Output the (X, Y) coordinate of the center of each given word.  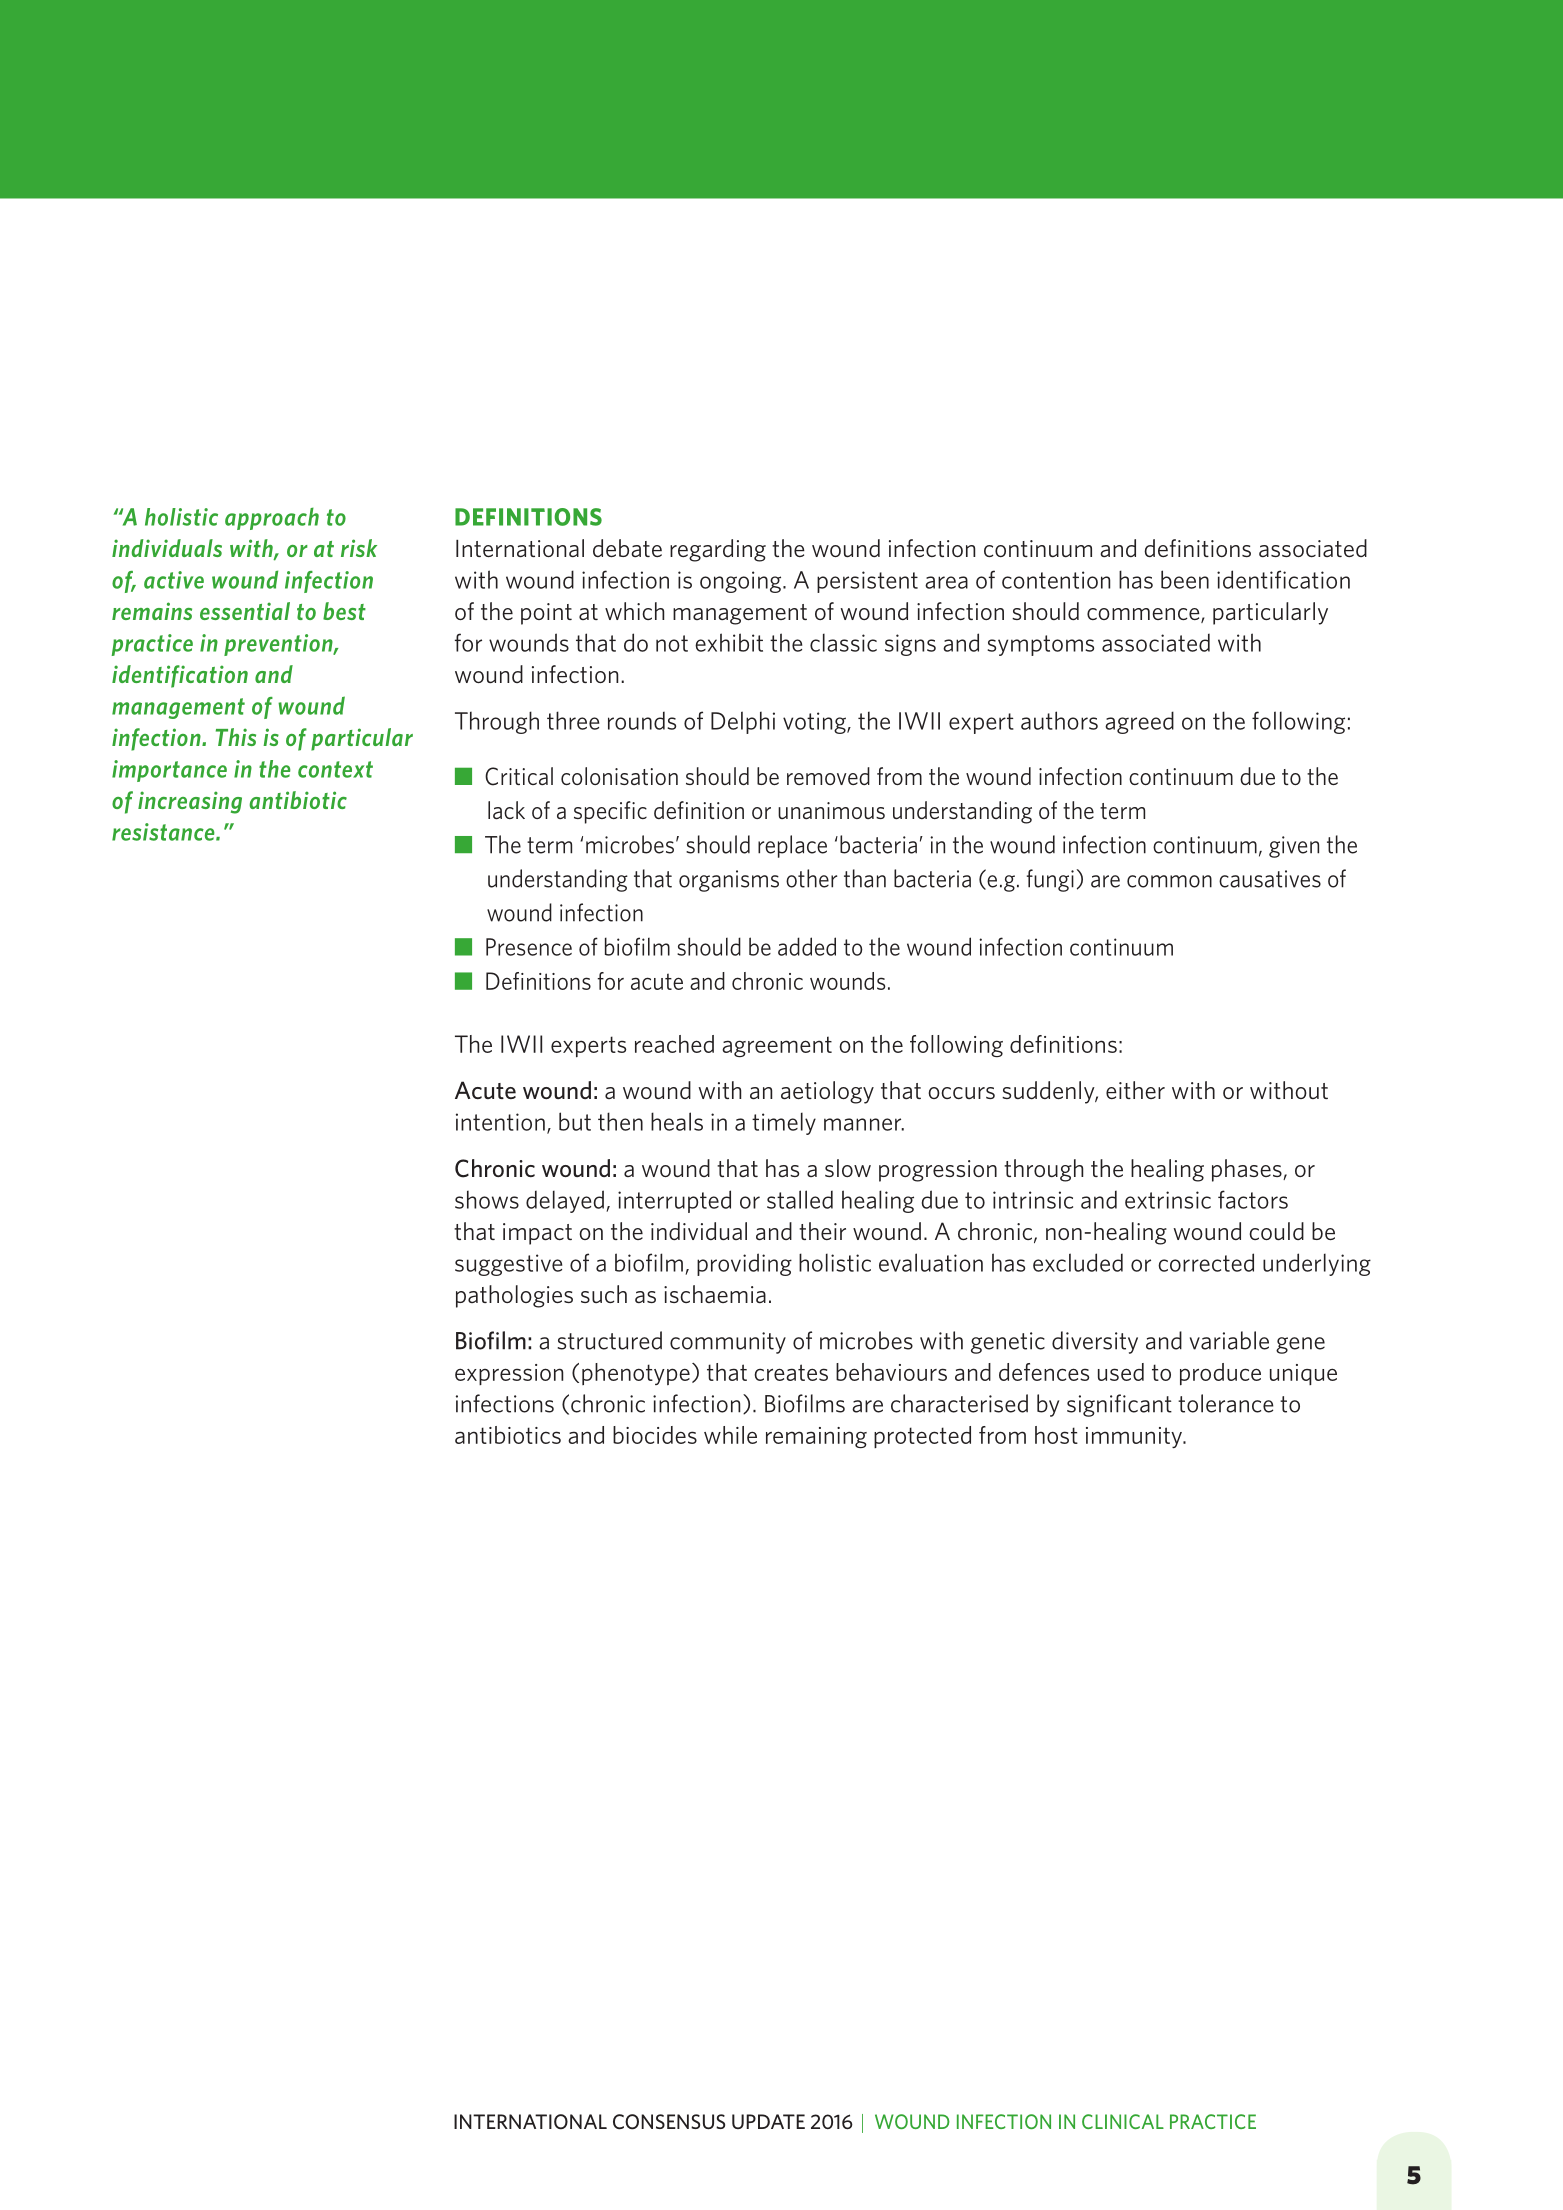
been (1185, 579)
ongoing (742, 582)
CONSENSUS (669, 2122)
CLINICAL (1123, 2121)
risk (359, 548)
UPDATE (768, 2121)
